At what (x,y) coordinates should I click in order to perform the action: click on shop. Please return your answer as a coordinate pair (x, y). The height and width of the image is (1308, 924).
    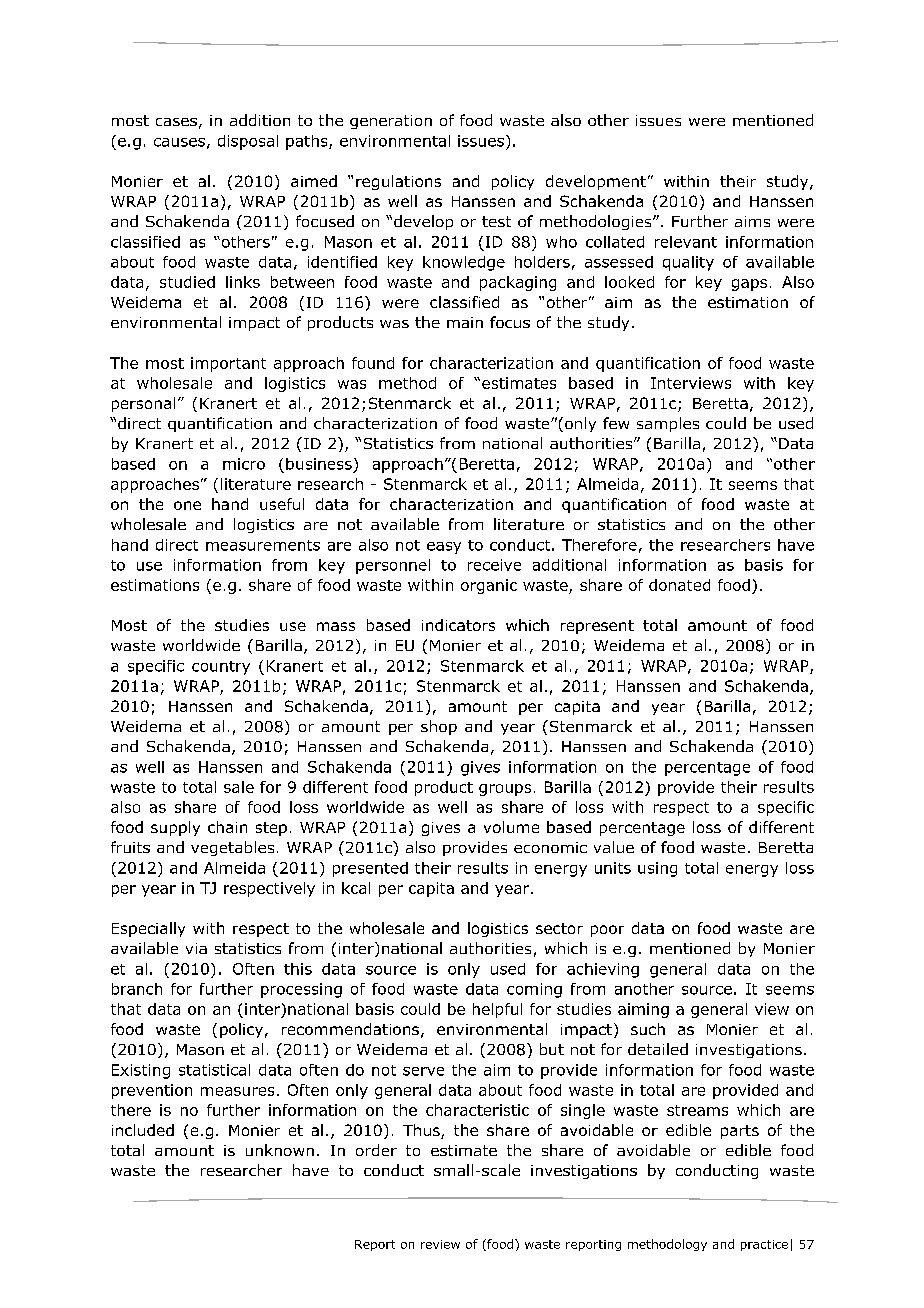
    Looking at the image, I should click on (439, 727).
